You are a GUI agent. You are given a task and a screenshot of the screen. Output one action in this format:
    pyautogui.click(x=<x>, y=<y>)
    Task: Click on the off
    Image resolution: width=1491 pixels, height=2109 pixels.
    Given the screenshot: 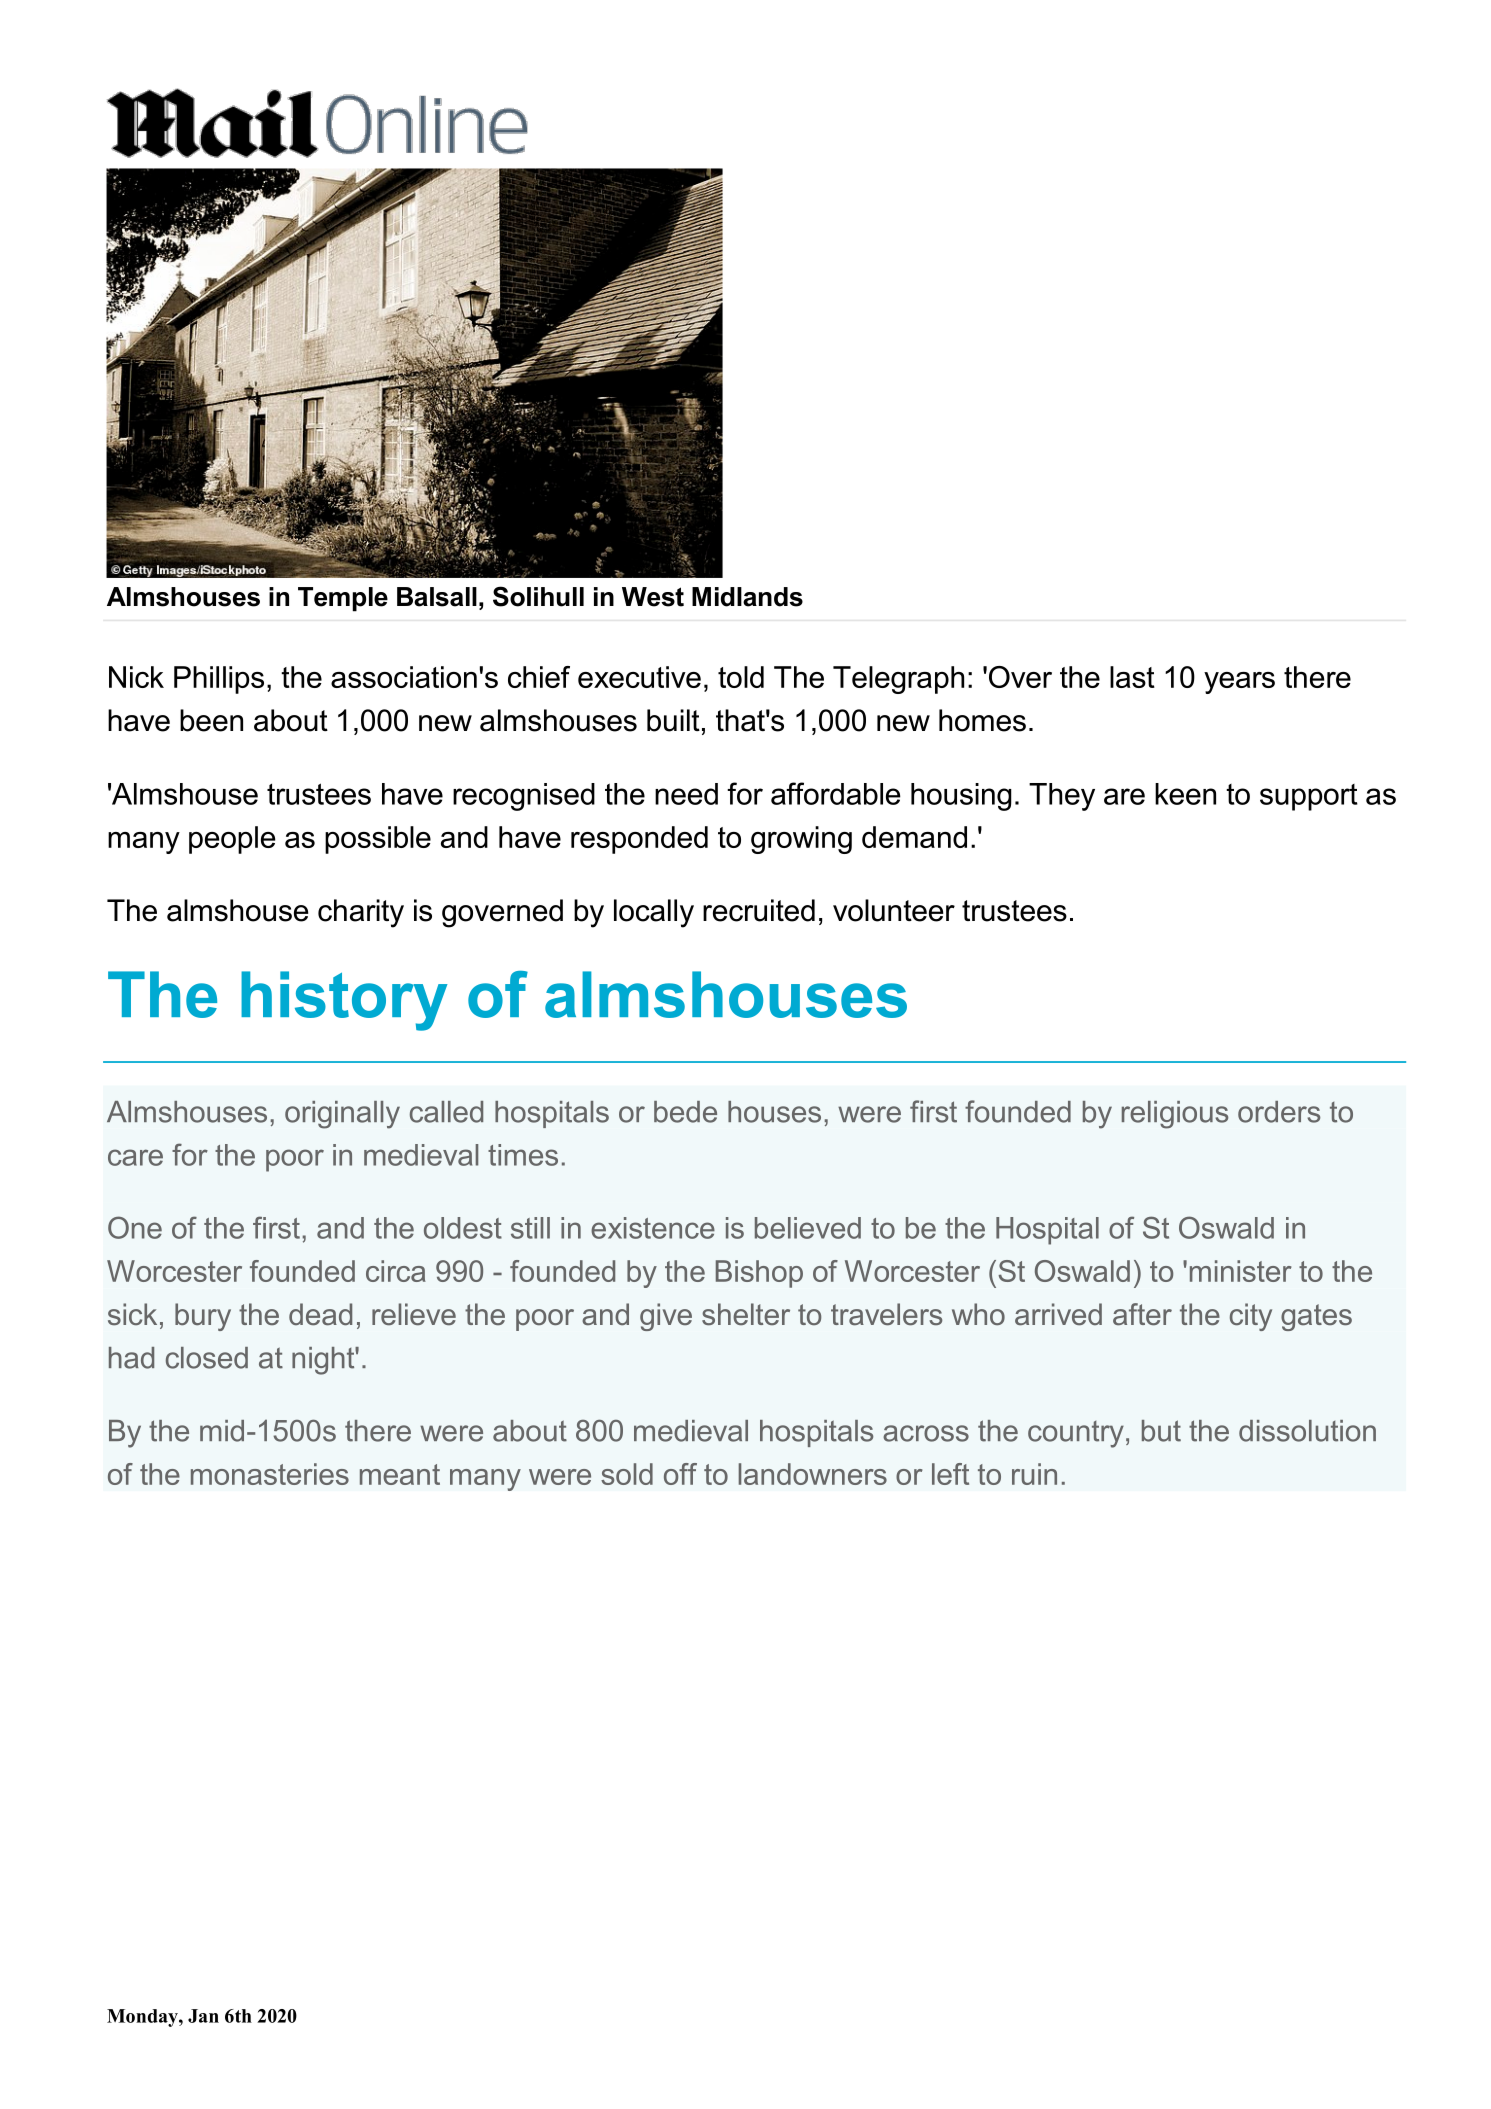 What is the action you would take?
    pyautogui.click(x=680, y=1474)
